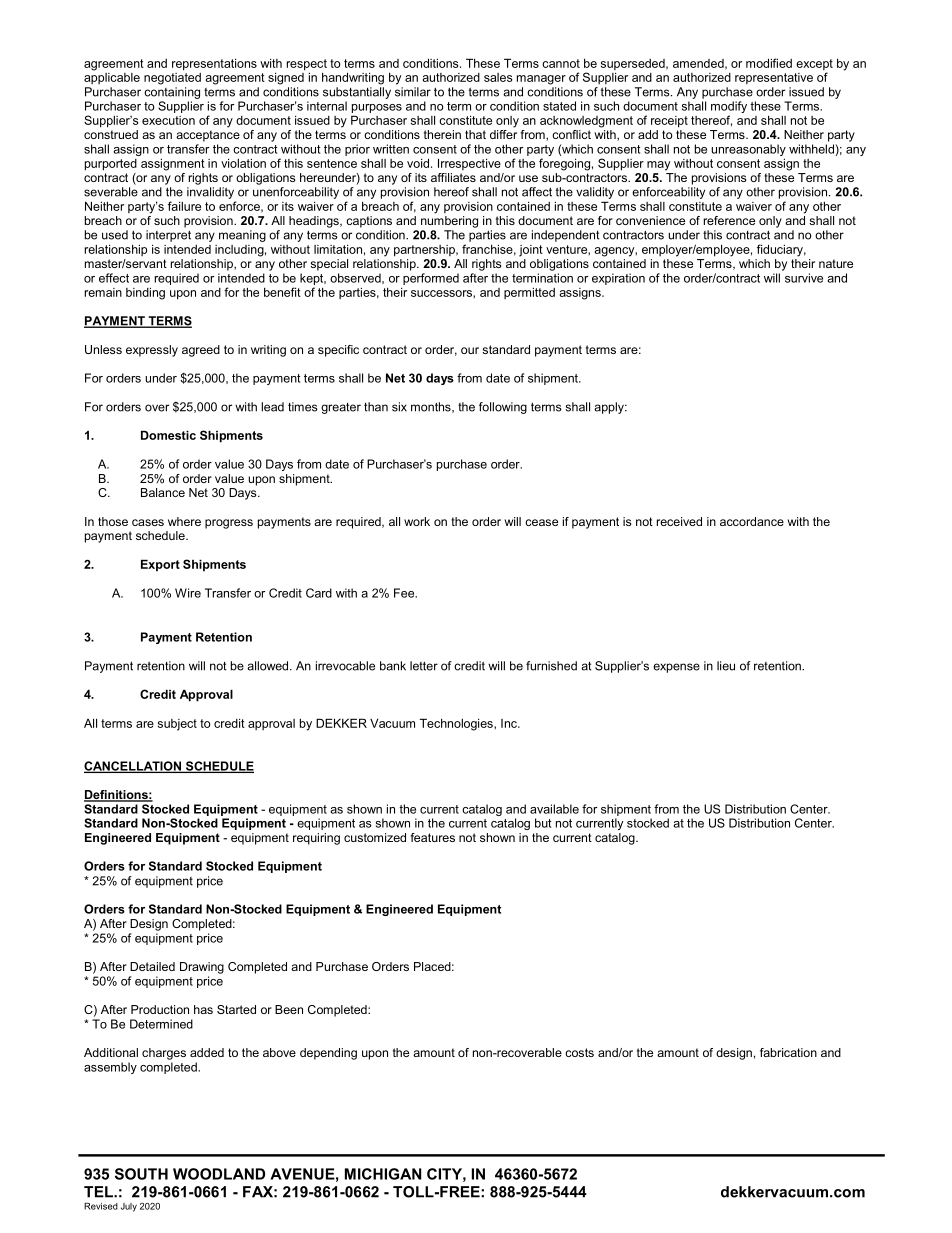  Describe the element at coordinates (470, 350) in the page. I see `our` at that location.
